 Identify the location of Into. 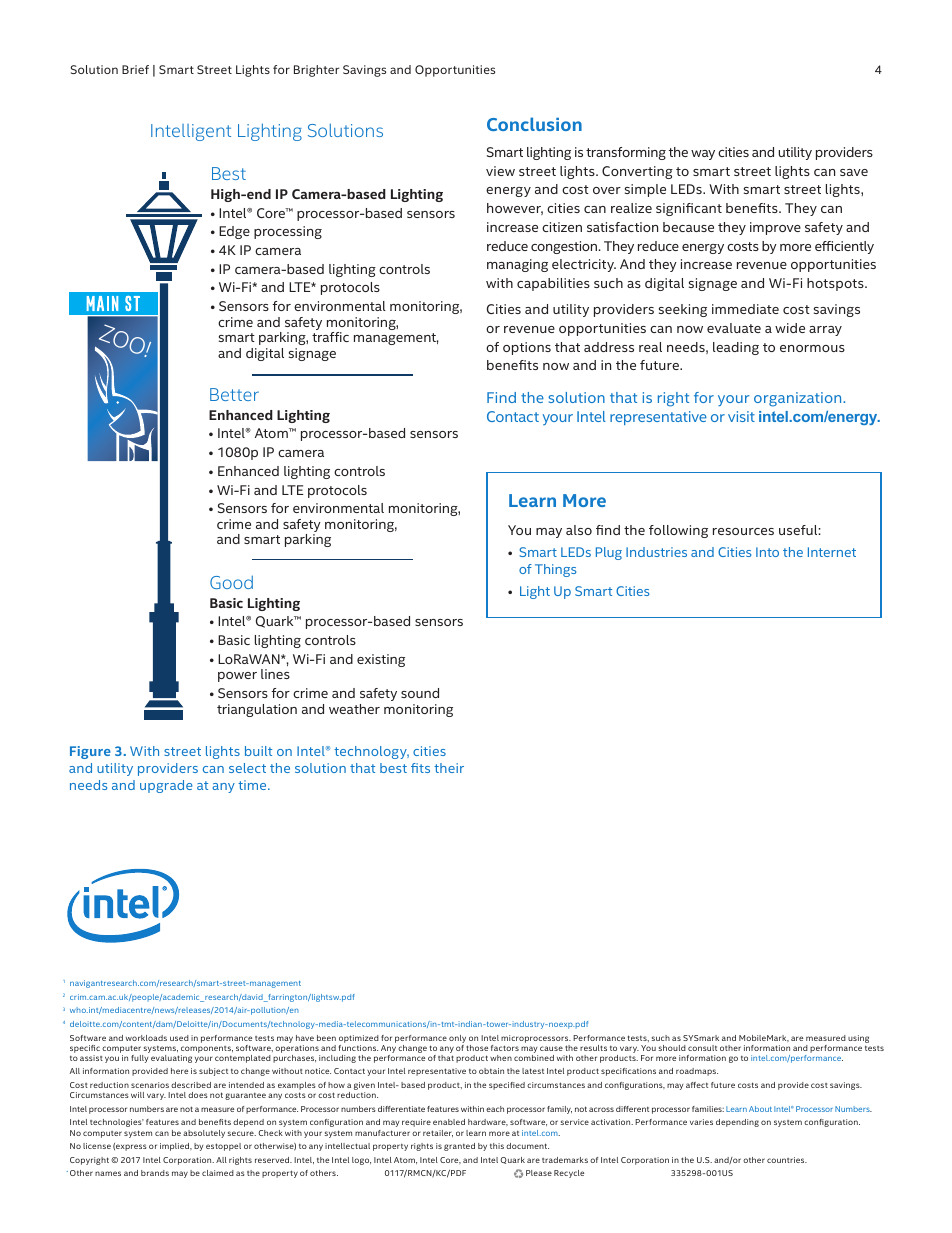
(767, 552).
